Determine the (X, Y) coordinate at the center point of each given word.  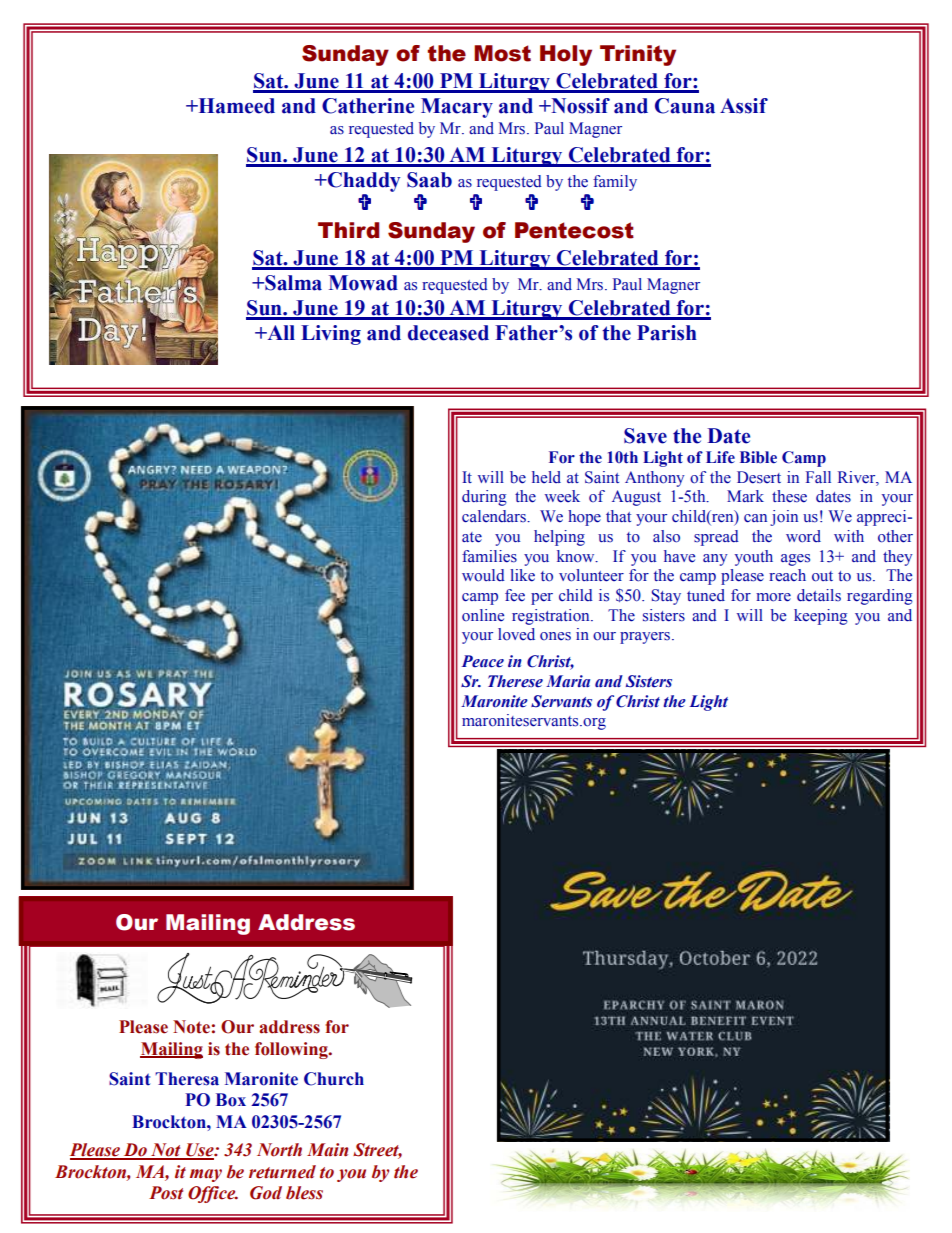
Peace (483, 661)
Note (191, 1027)
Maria (568, 681)
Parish (667, 333)
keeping (821, 617)
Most (502, 53)
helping (559, 538)
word (803, 536)
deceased (448, 333)
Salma (292, 283)
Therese (515, 681)
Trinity (638, 55)
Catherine (368, 106)
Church (334, 1079)
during (484, 498)
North (279, 1150)
